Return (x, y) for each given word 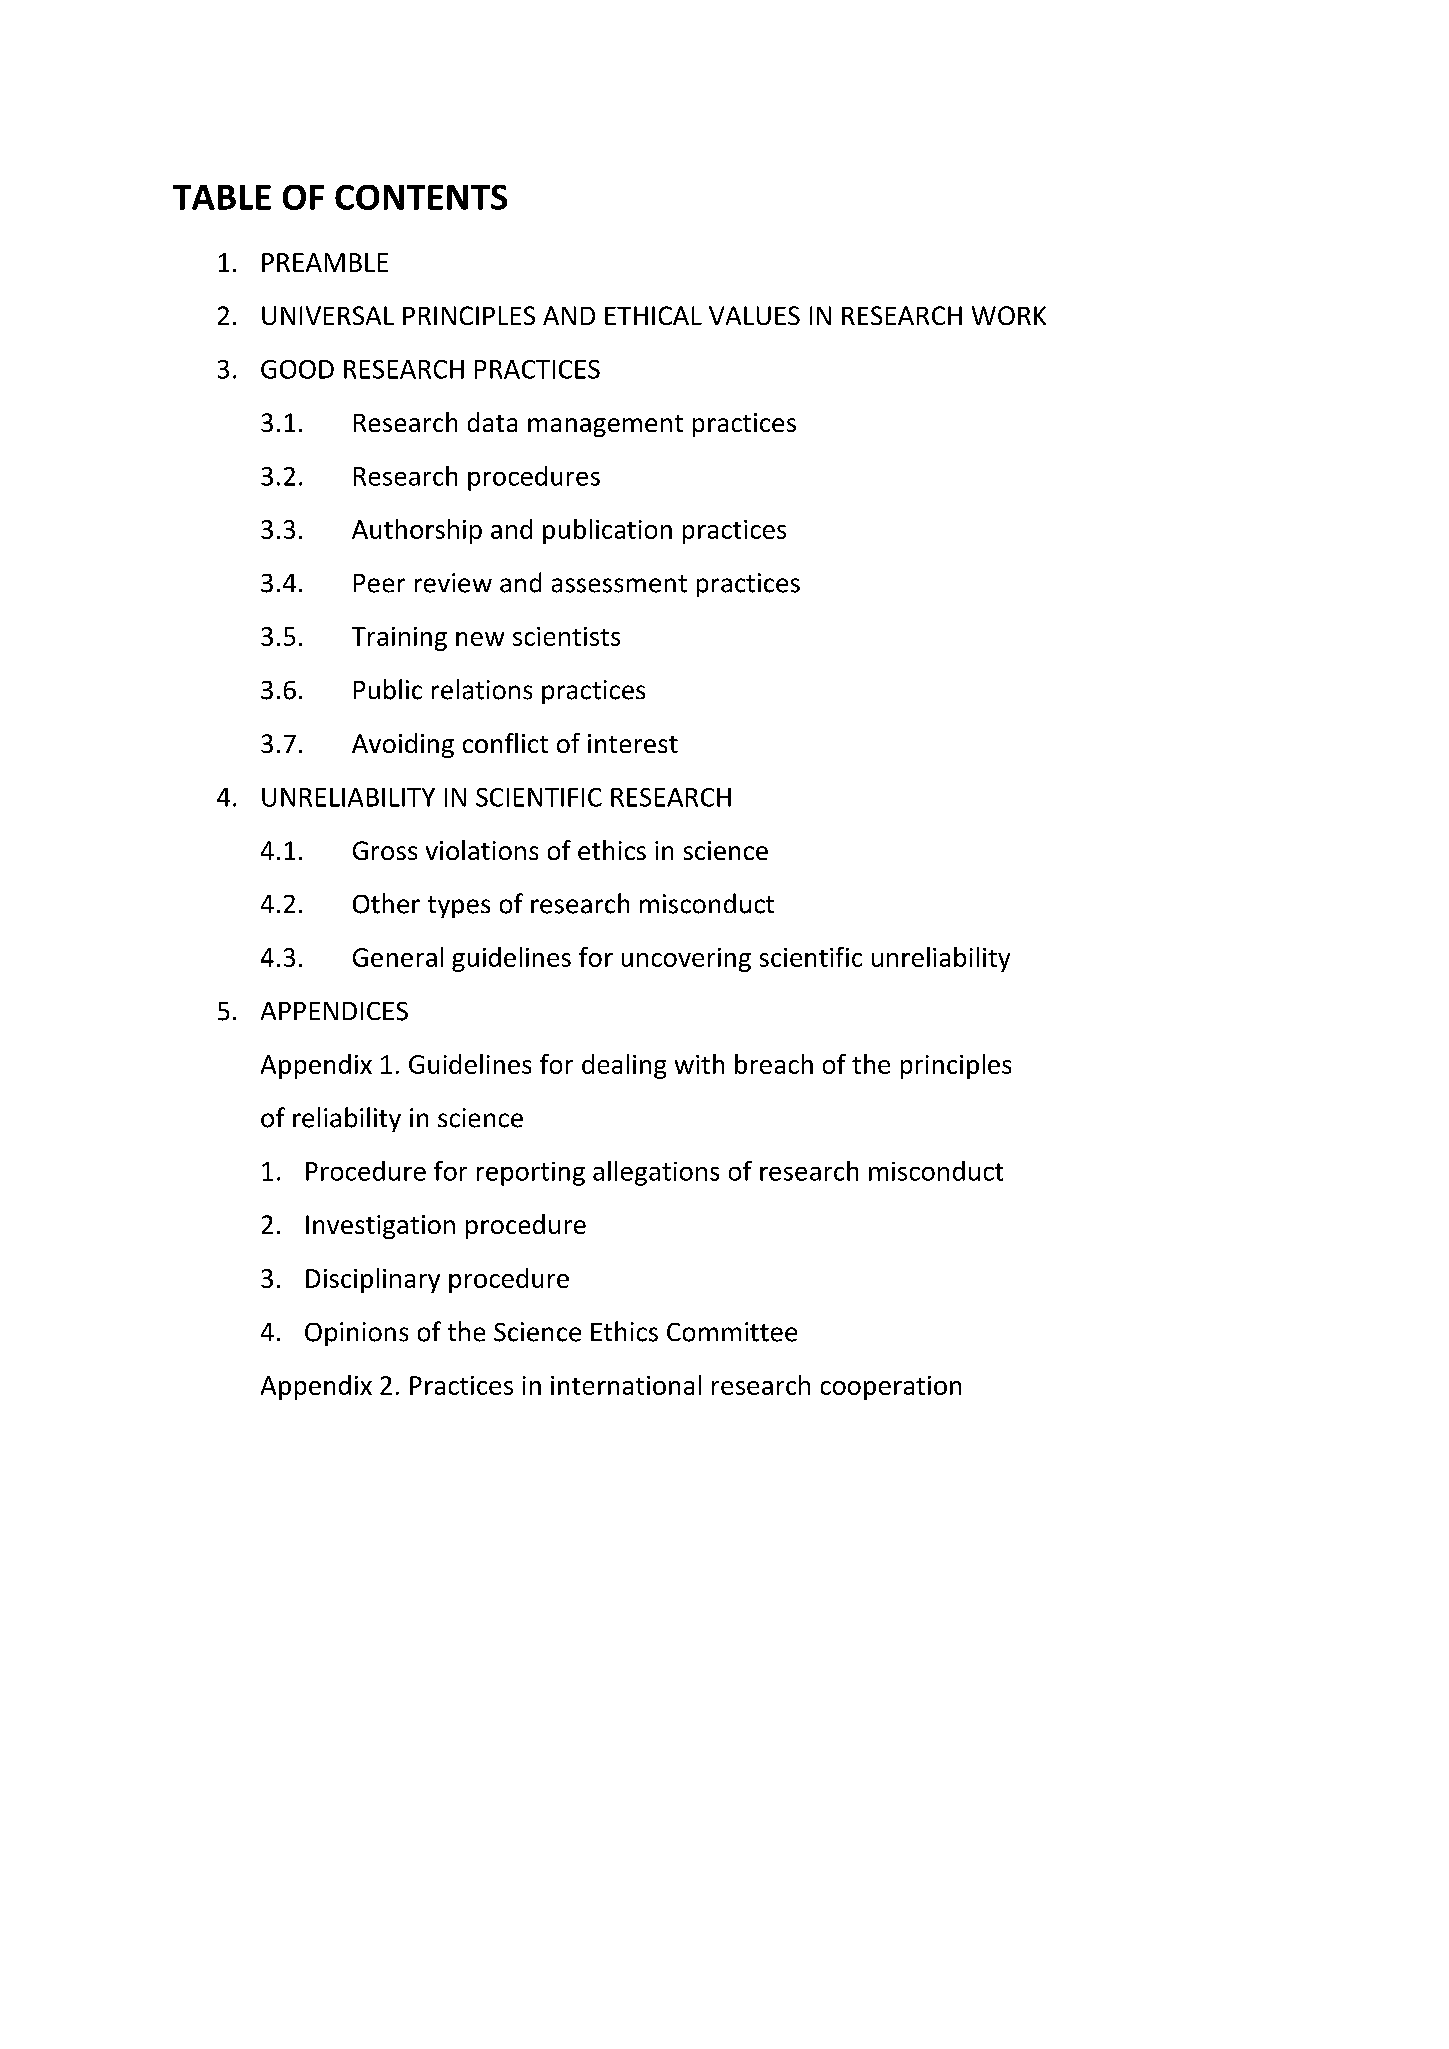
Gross (385, 850)
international (626, 1385)
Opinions (356, 1334)
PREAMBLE (325, 262)
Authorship (417, 531)
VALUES (754, 315)
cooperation (891, 1388)
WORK (1009, 315)
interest (633, 743)
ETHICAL (653, 315)
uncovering (686, 960)
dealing (624, 1066)
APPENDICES (334, 1011)
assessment (619, 584)
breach (774, 1064)
